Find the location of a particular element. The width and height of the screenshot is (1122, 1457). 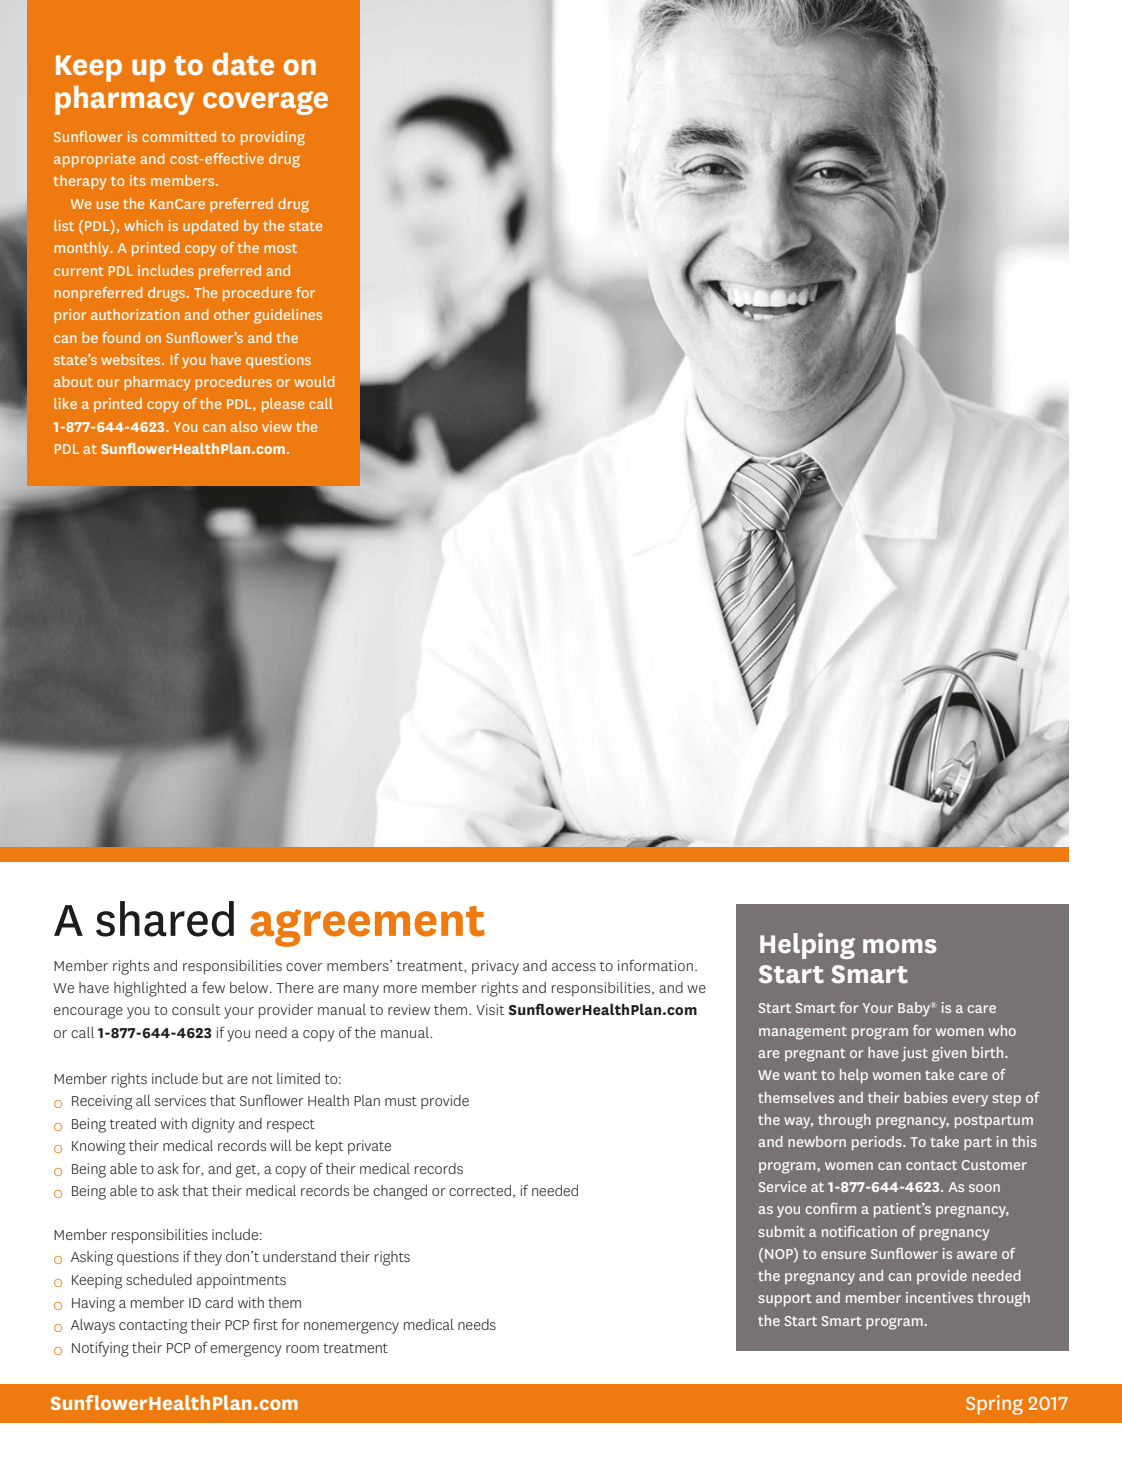

just is located at coordinates (915, 1054).
